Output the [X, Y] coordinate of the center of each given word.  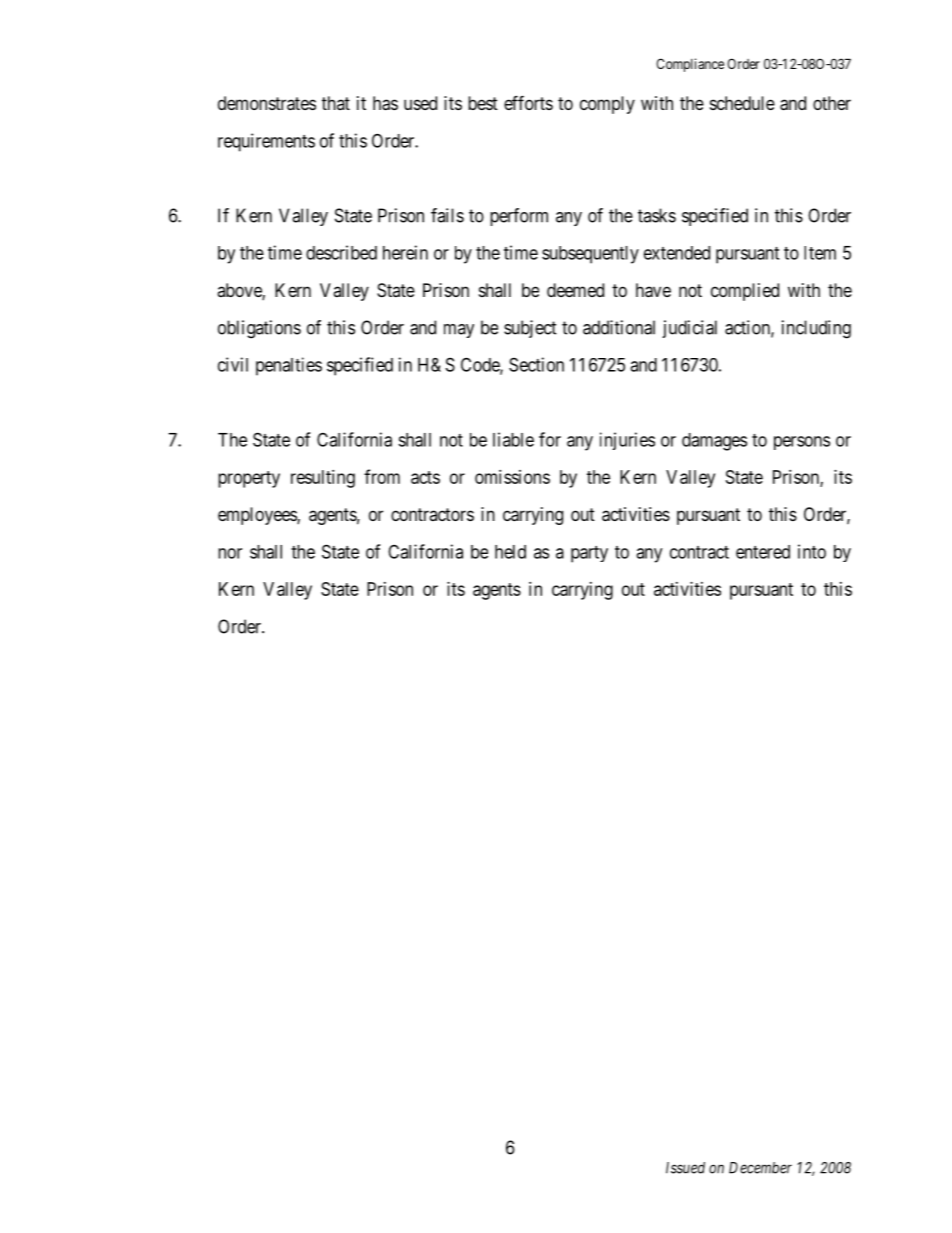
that [336, 103]
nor [230, 553]
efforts [528, 102]
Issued [685, 1168]
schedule [742, 103]
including [816, 329]
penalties [289, 366]
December [760, 1168]
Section [536, 364]
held [510, 552]
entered [763, 552]
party [589, 554]
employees [258, 516]
